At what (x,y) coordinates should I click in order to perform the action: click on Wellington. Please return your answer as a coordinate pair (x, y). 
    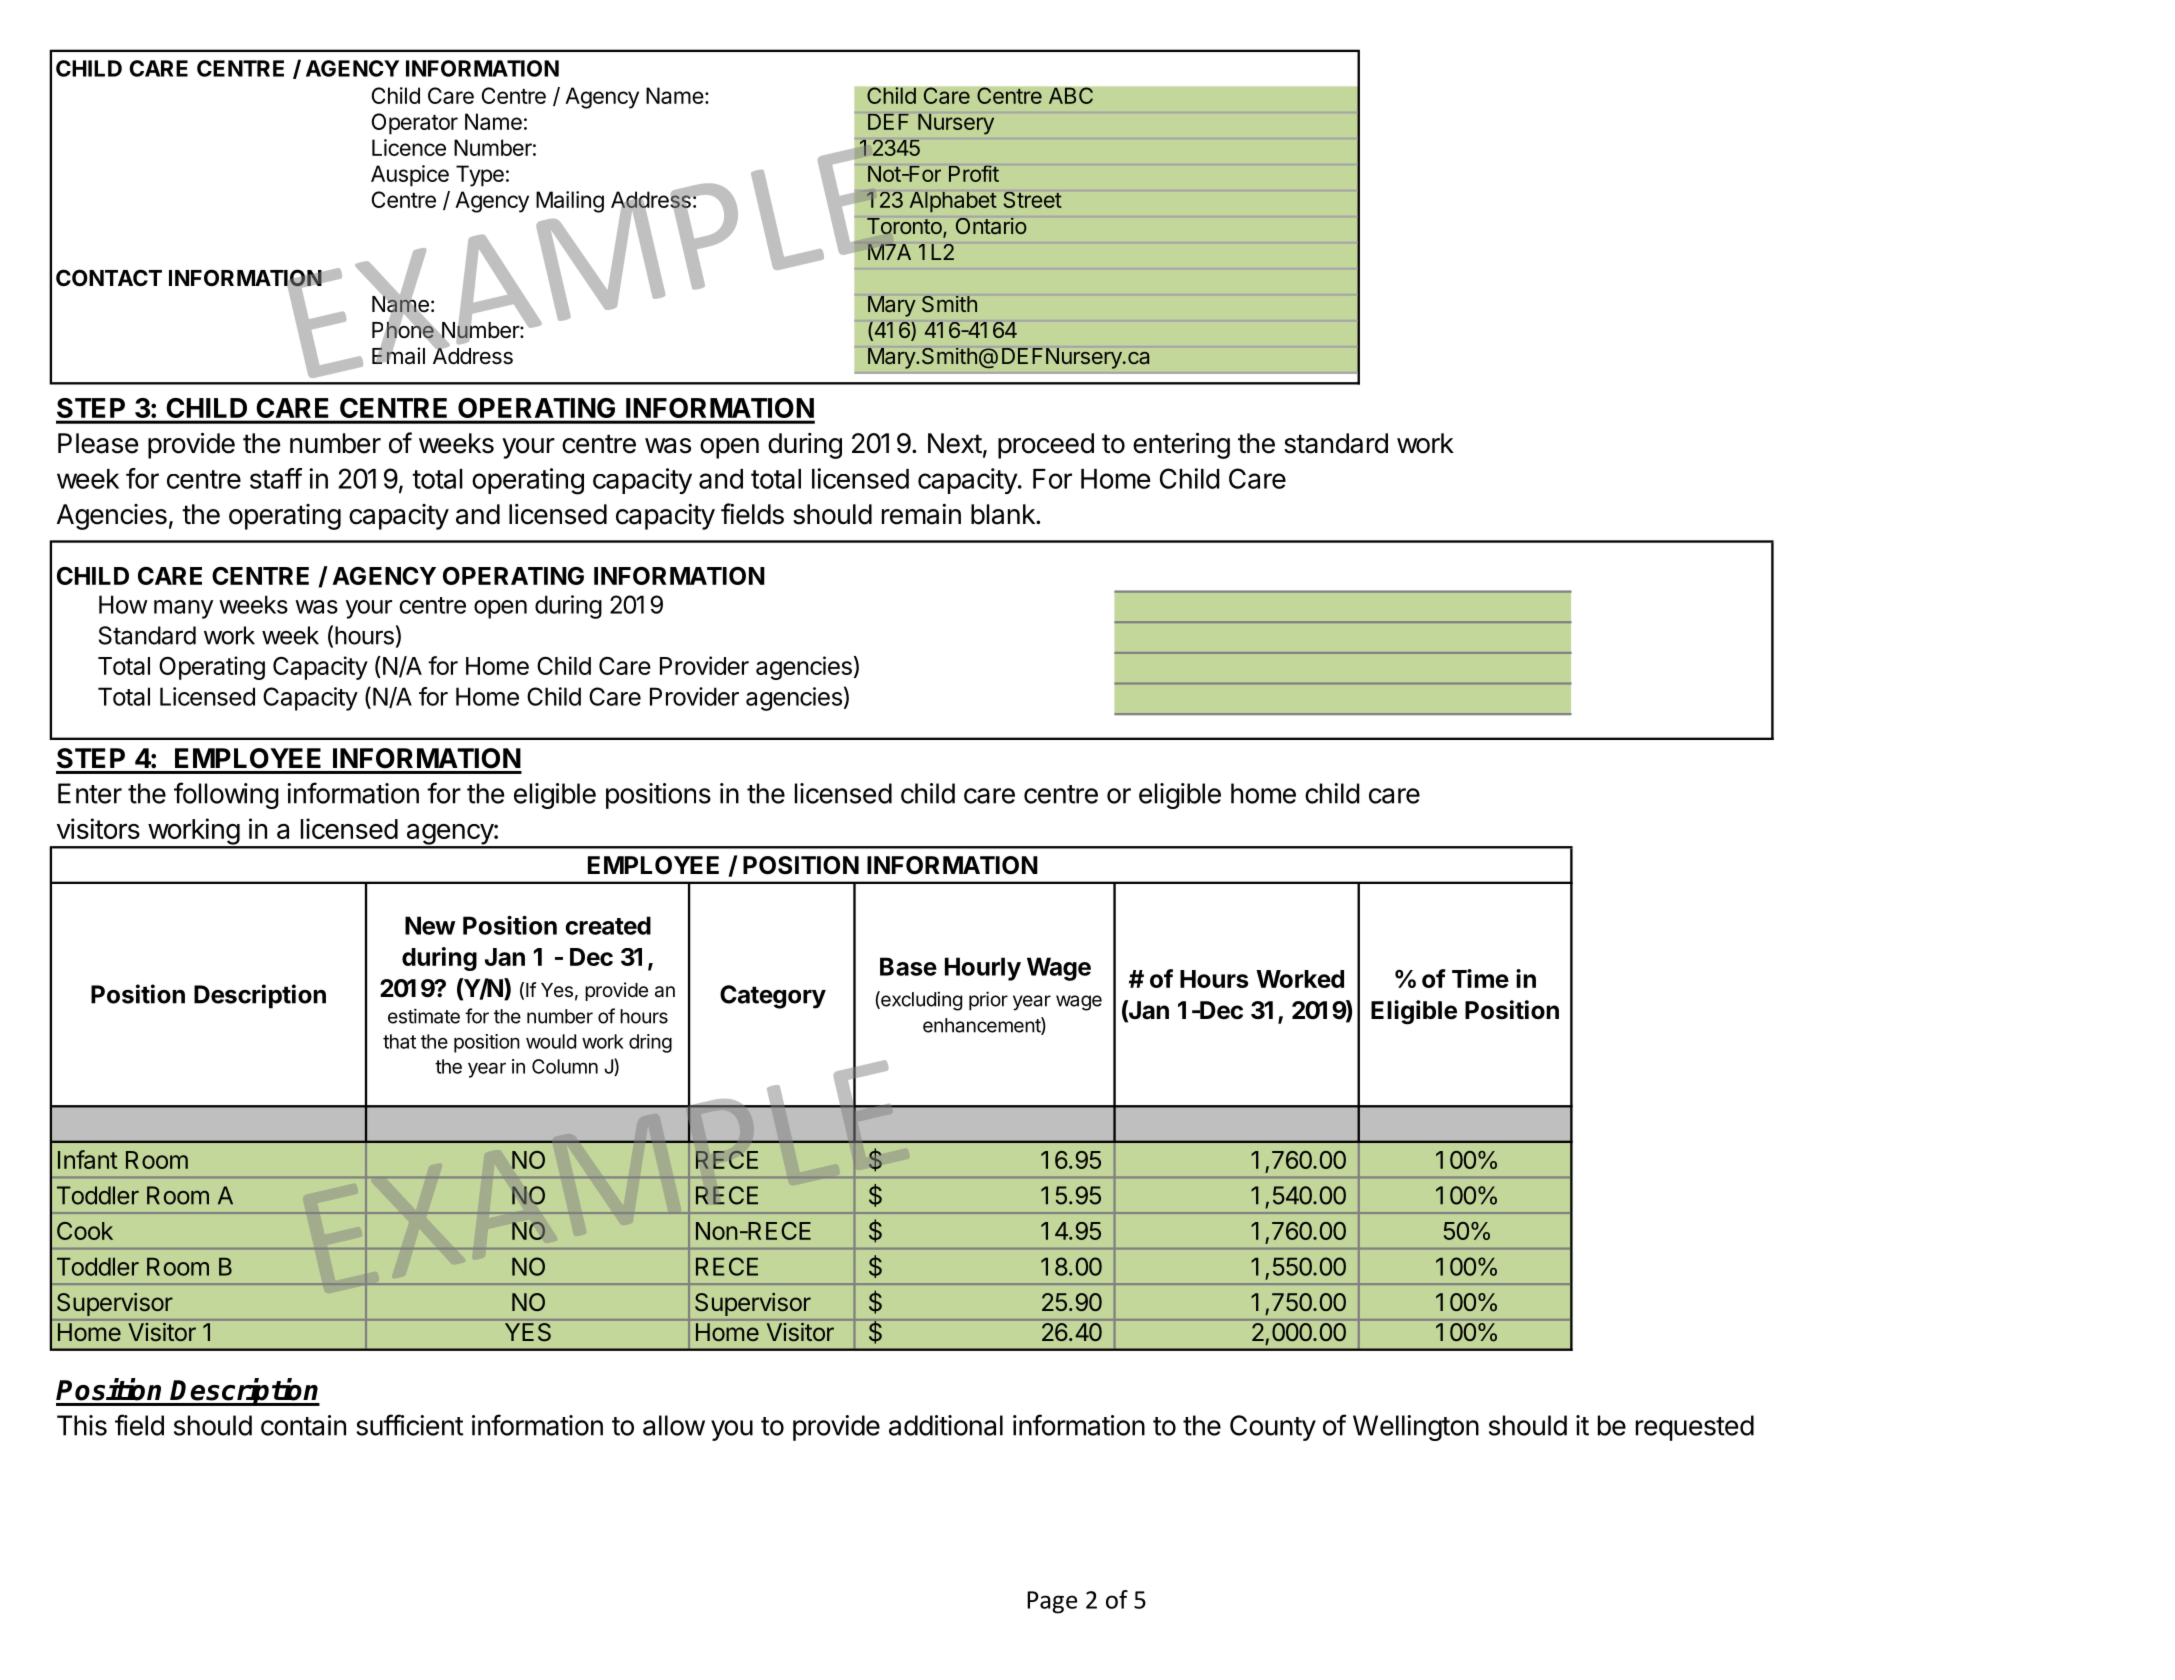
    Looking at the image, I should click on (1416, 1428).
